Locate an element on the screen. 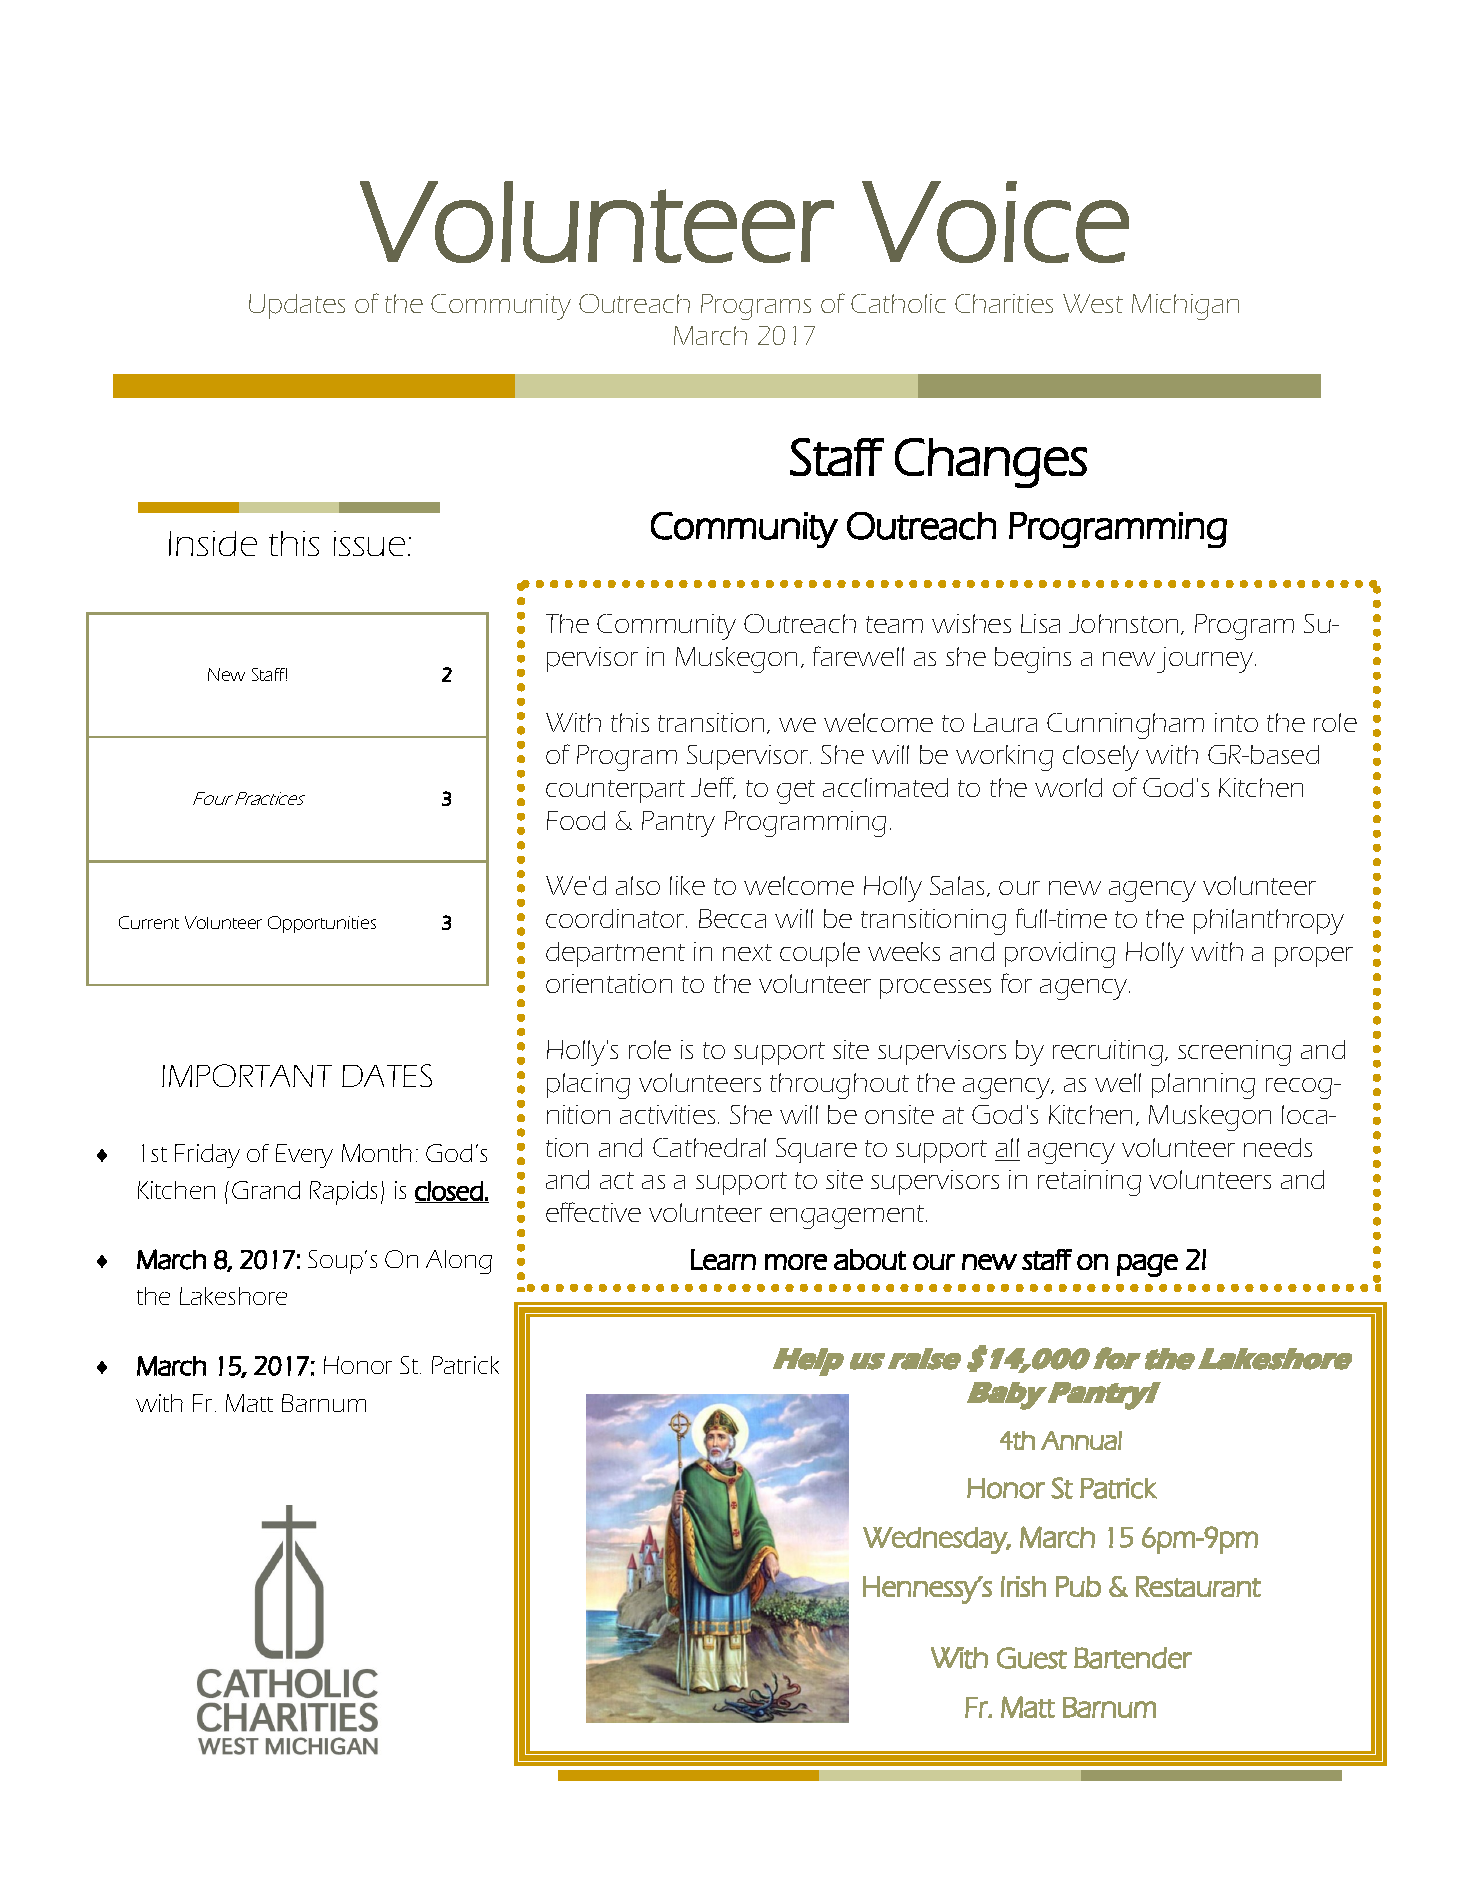 This screenshot has width=1465, height=1895. Opportunities is located at coordinates (322, 924).
